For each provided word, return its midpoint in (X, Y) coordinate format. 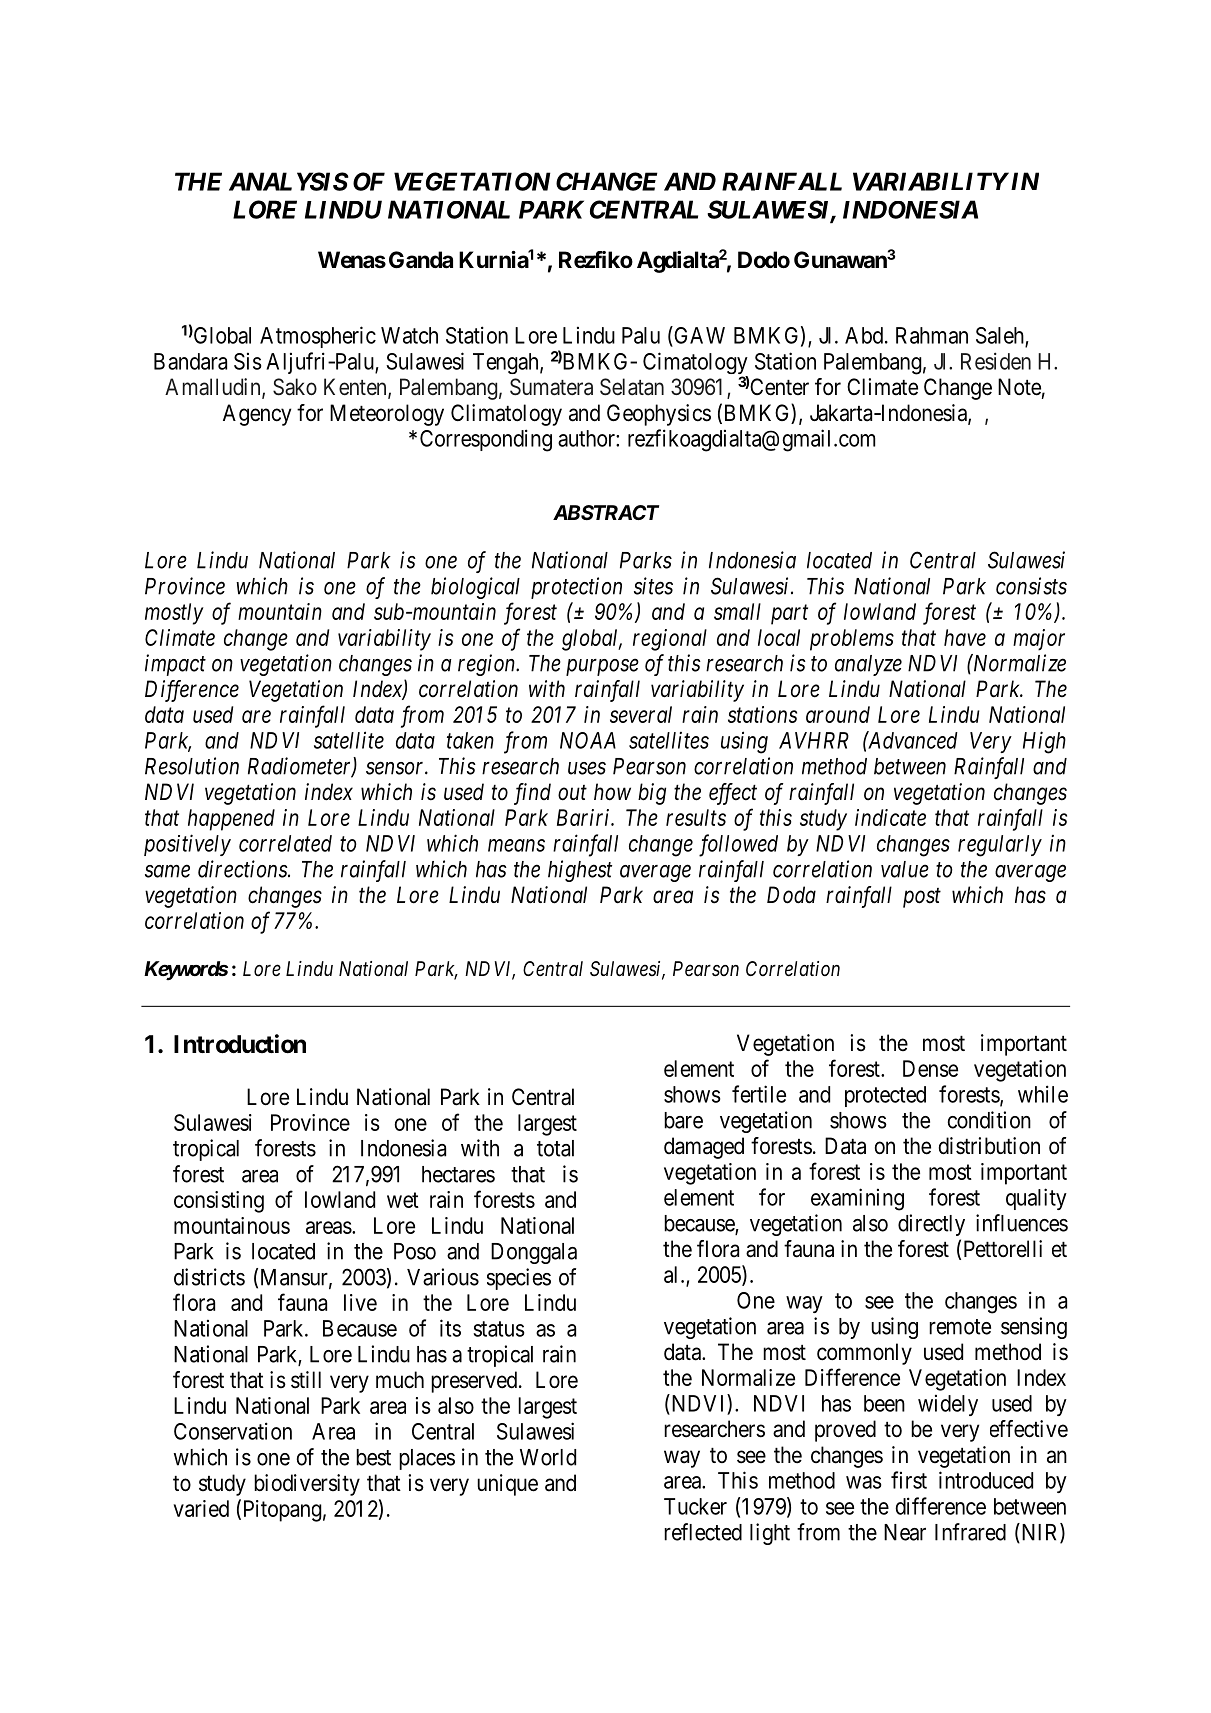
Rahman (932, 335)
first (909, 1480)
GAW (698, 335)
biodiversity (307, 1485)
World (548, 1457)
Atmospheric (318, 337)
